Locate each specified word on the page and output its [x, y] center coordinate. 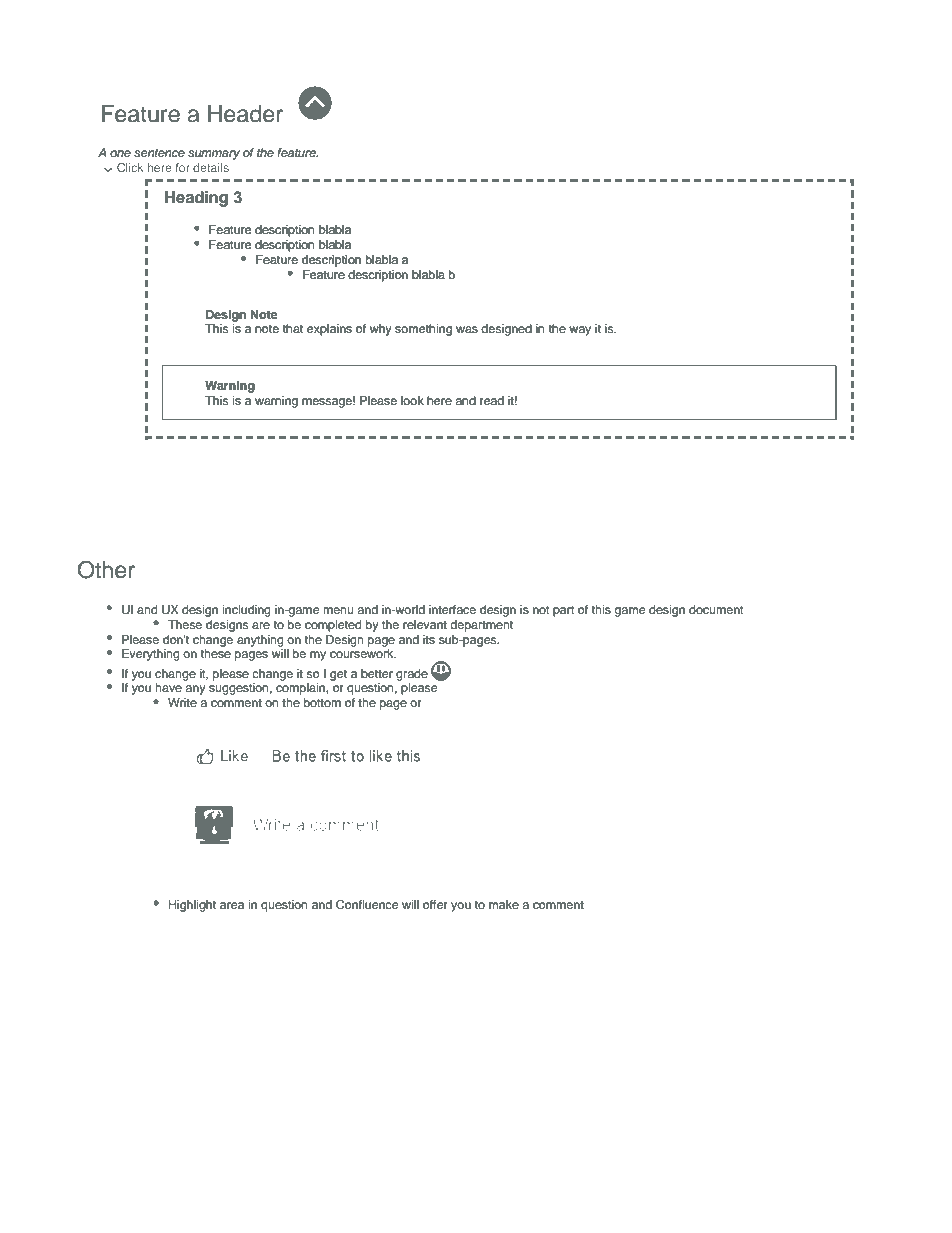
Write [182, 702]
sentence [159, 153]
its [429, 639]
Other [106, 570]
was [467, 329]
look [412, 400]
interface [452, 609]
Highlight [192, 906]
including [246, 611]
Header [245, 114]
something [423, 330]
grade [412, 675]
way [580, 331]
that [293, 328]
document [716, 609]
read [492, 400]
